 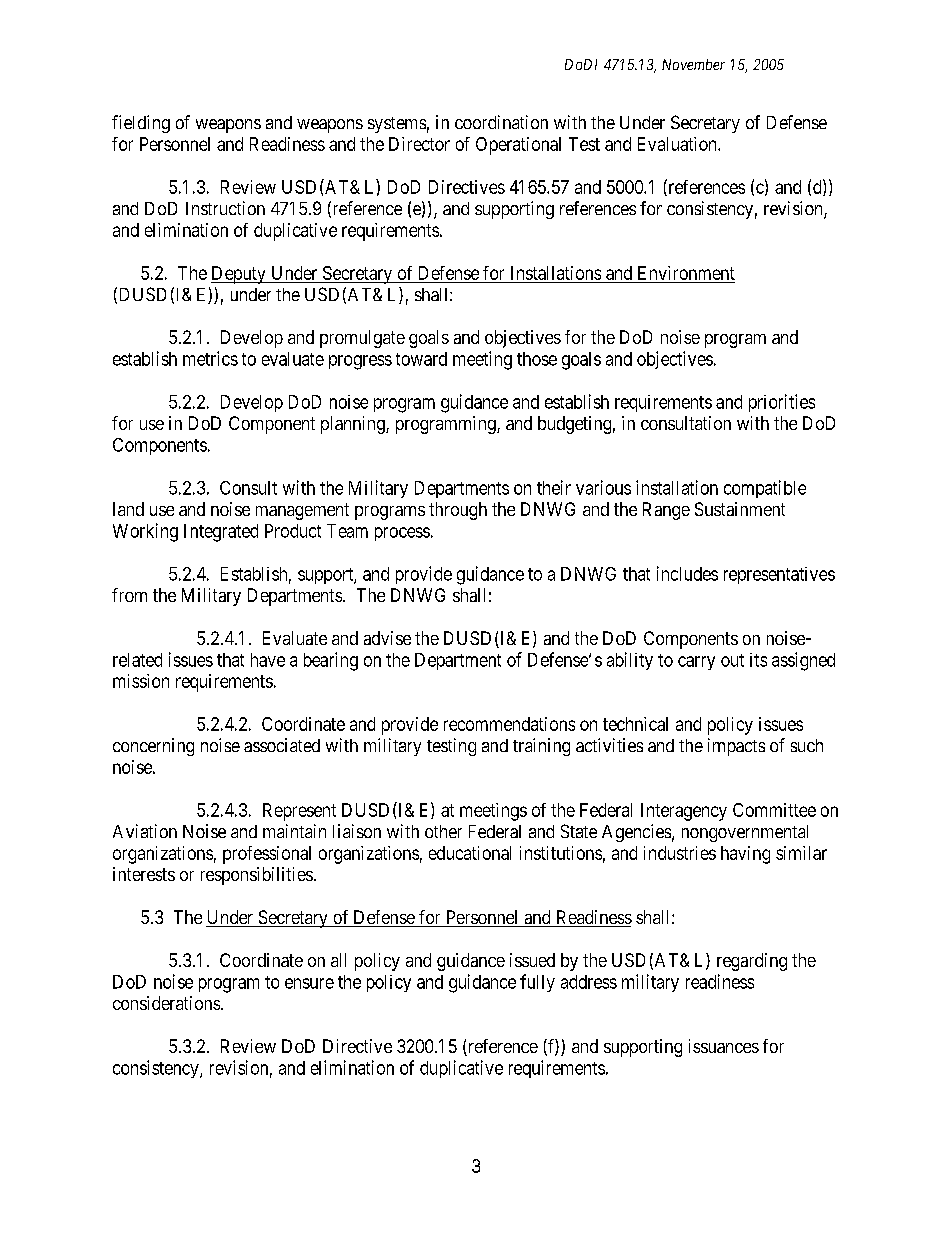 I want to click on November, so click(x=693, y=64).
